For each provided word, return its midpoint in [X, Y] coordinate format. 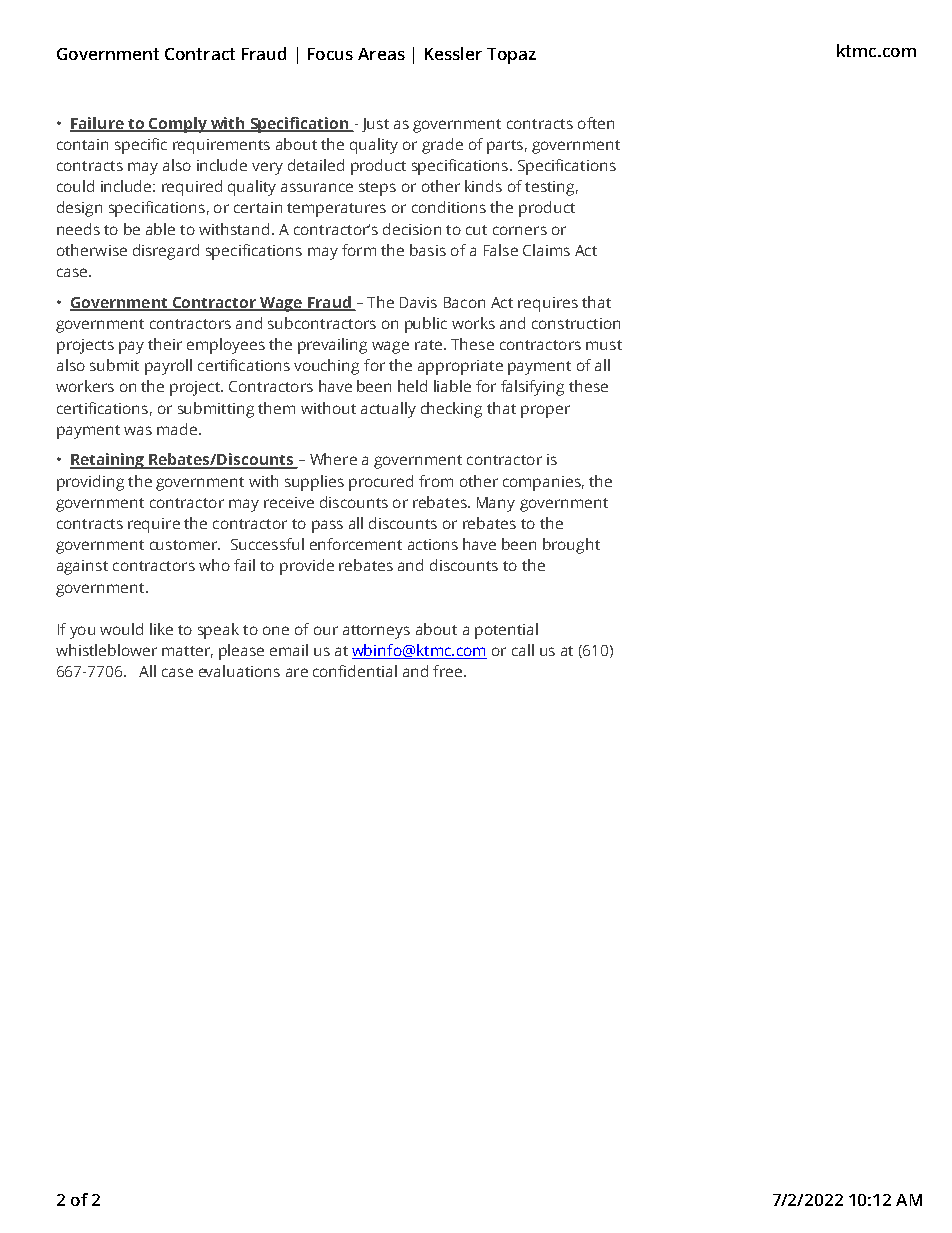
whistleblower [106, 650]
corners [520, 230]
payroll [168, 367]
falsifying [532, 388]
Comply [178, 125]
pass [327, 526]
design [79, 209]
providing [90, 483]
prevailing [332, 346]
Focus [330, 54]
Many [496, 504]
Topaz [511, 56]
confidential [355, 671]
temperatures [336, 210]
